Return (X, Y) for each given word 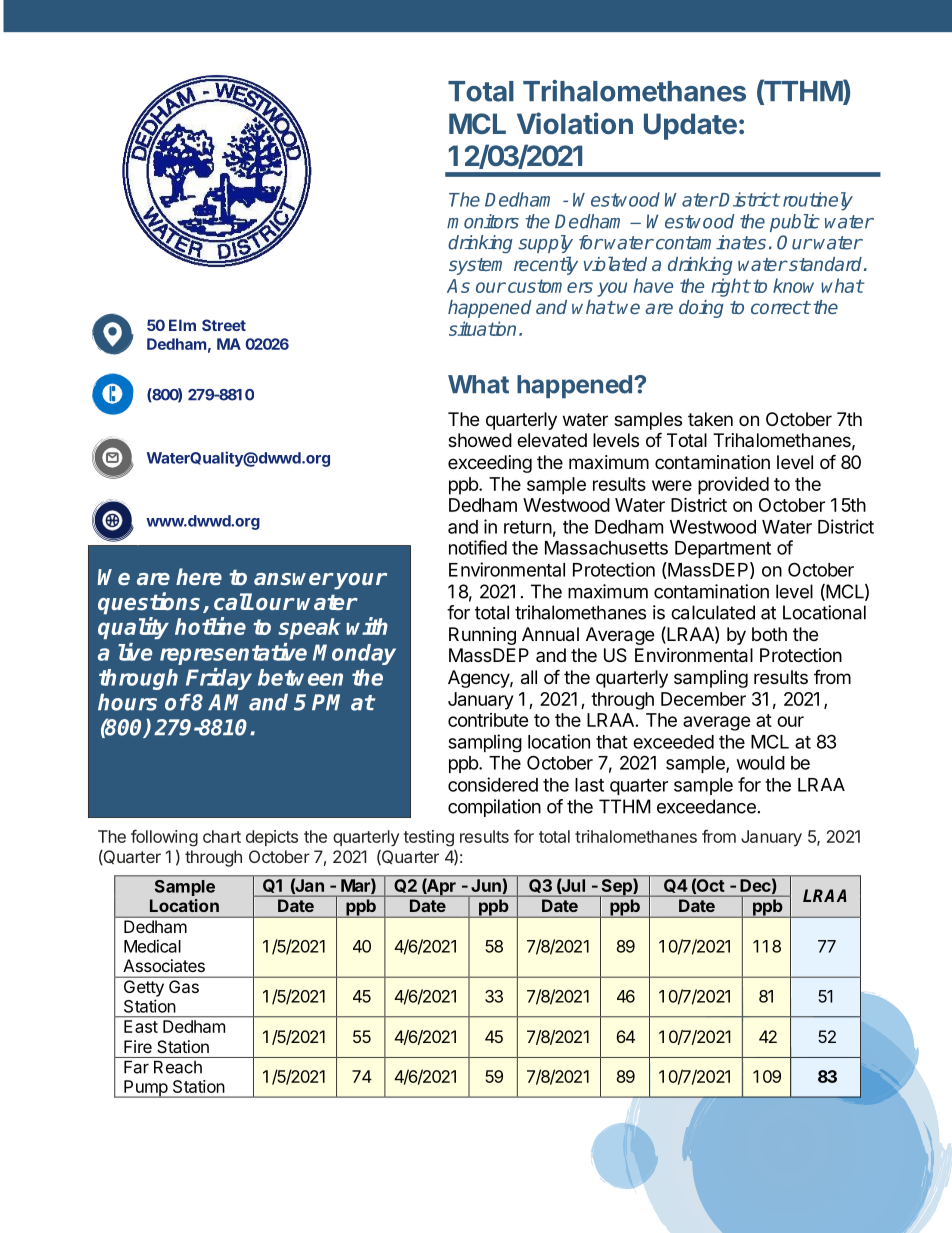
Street (224, 325)
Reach (178, 1067)
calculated (713, 612)
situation (482, 328)
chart (222, 836)
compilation (494, 808)
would (761, 763)
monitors (483, 221)
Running (482, 636)
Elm (182, 325)
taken (710, 419)
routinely (816, 201)
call (233, 601)
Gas (184, 986)
